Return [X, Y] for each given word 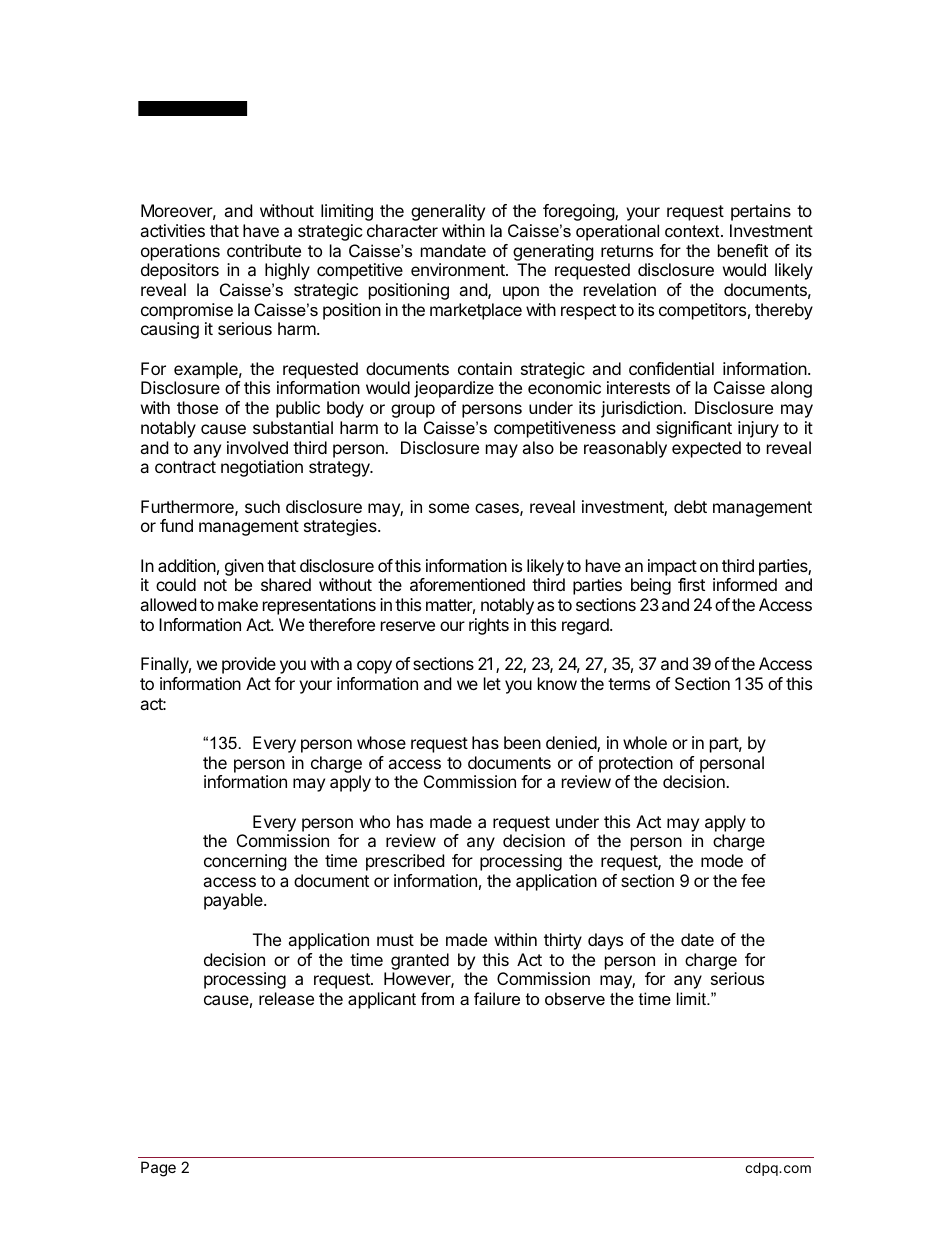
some [449, 508]
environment [459, 269]
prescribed [405, 862]
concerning [245, 862]
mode [722, 860]
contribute [264, 250]
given [244, 567]
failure [497, 998]
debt [690, 506]
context [693, 231]
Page [158, 1169]
